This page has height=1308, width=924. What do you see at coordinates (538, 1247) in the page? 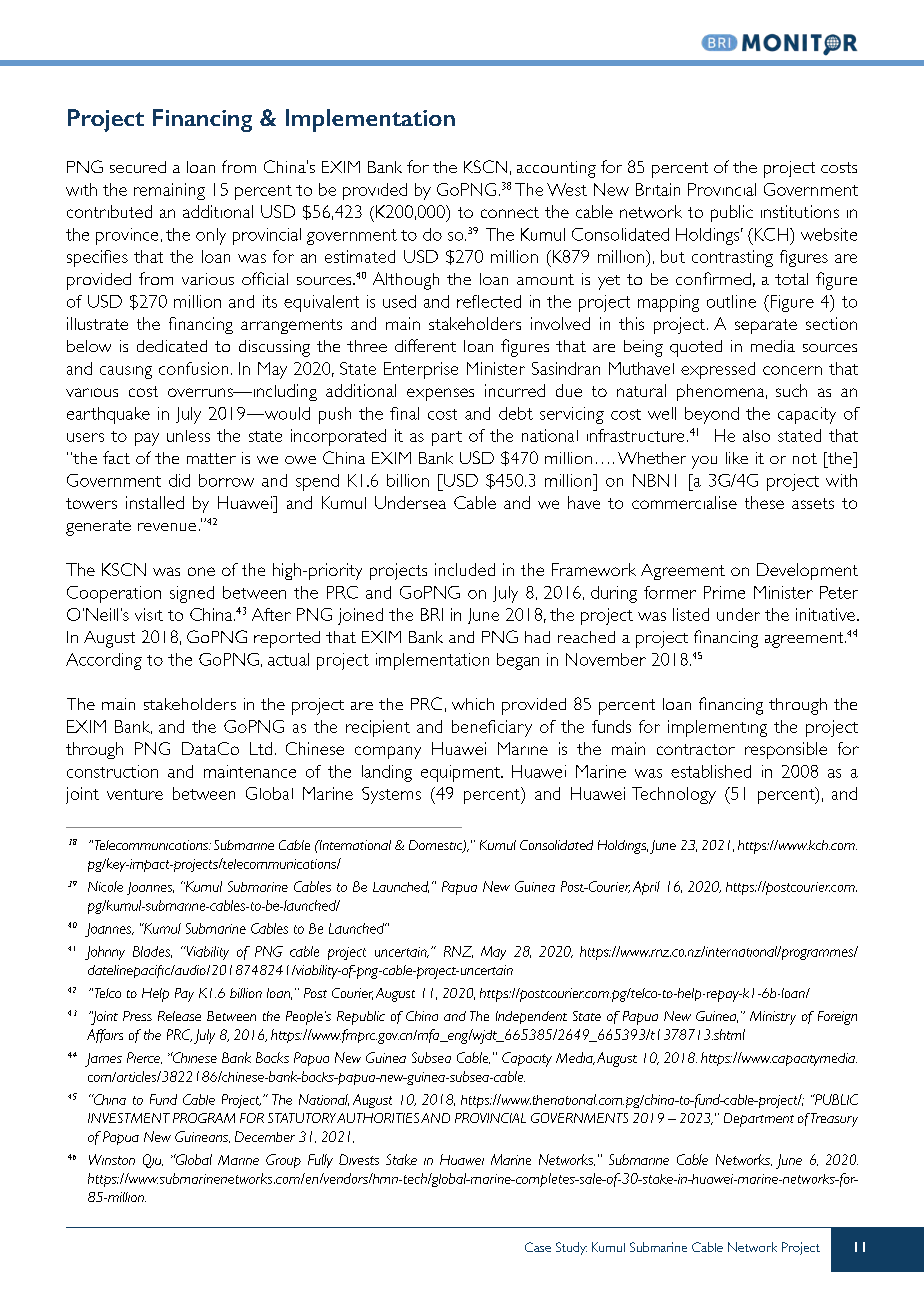
I see `Case` at bounding box center [538, 1247].
